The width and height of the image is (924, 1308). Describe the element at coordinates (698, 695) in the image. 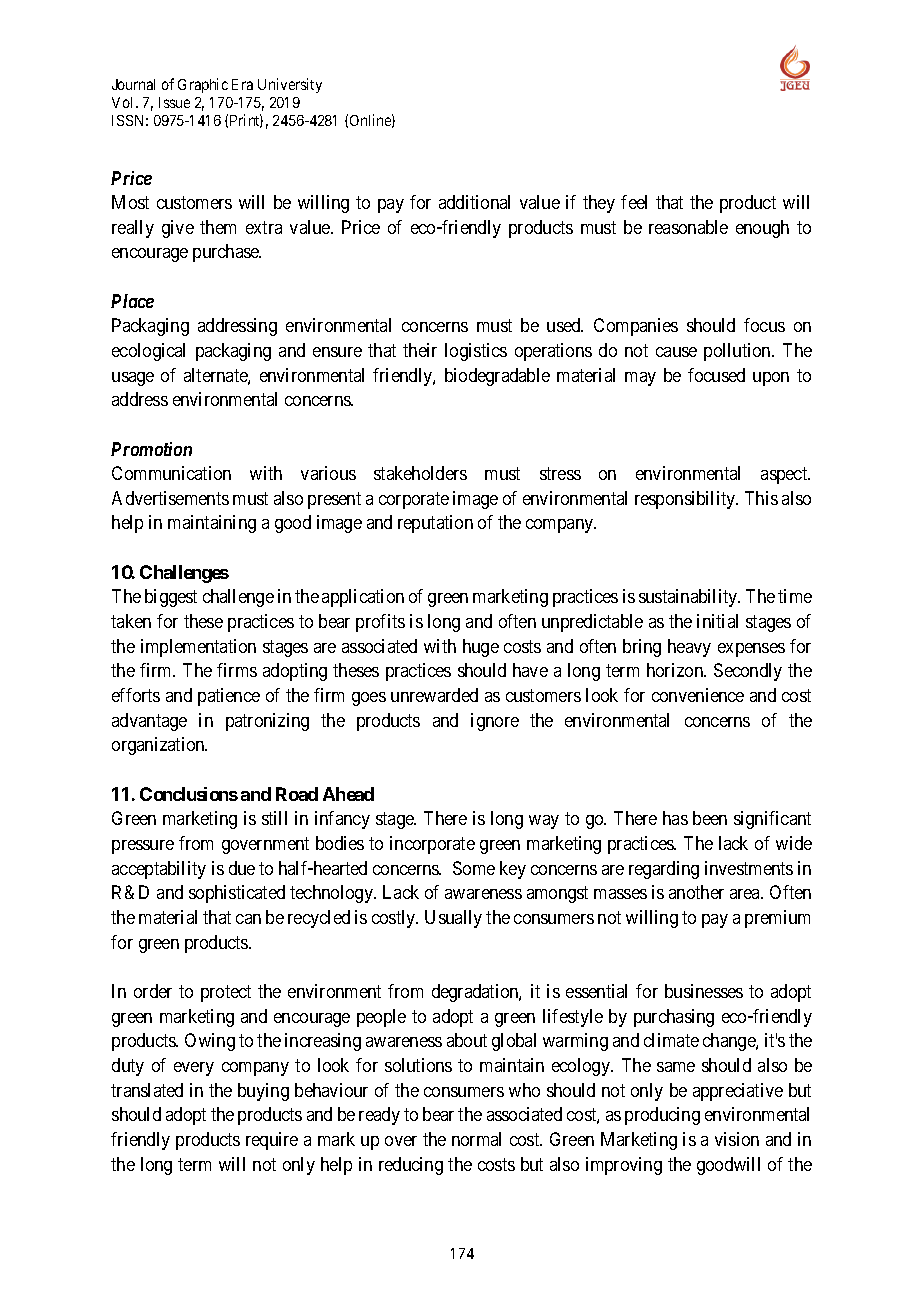

I see `convenience` at that location.
